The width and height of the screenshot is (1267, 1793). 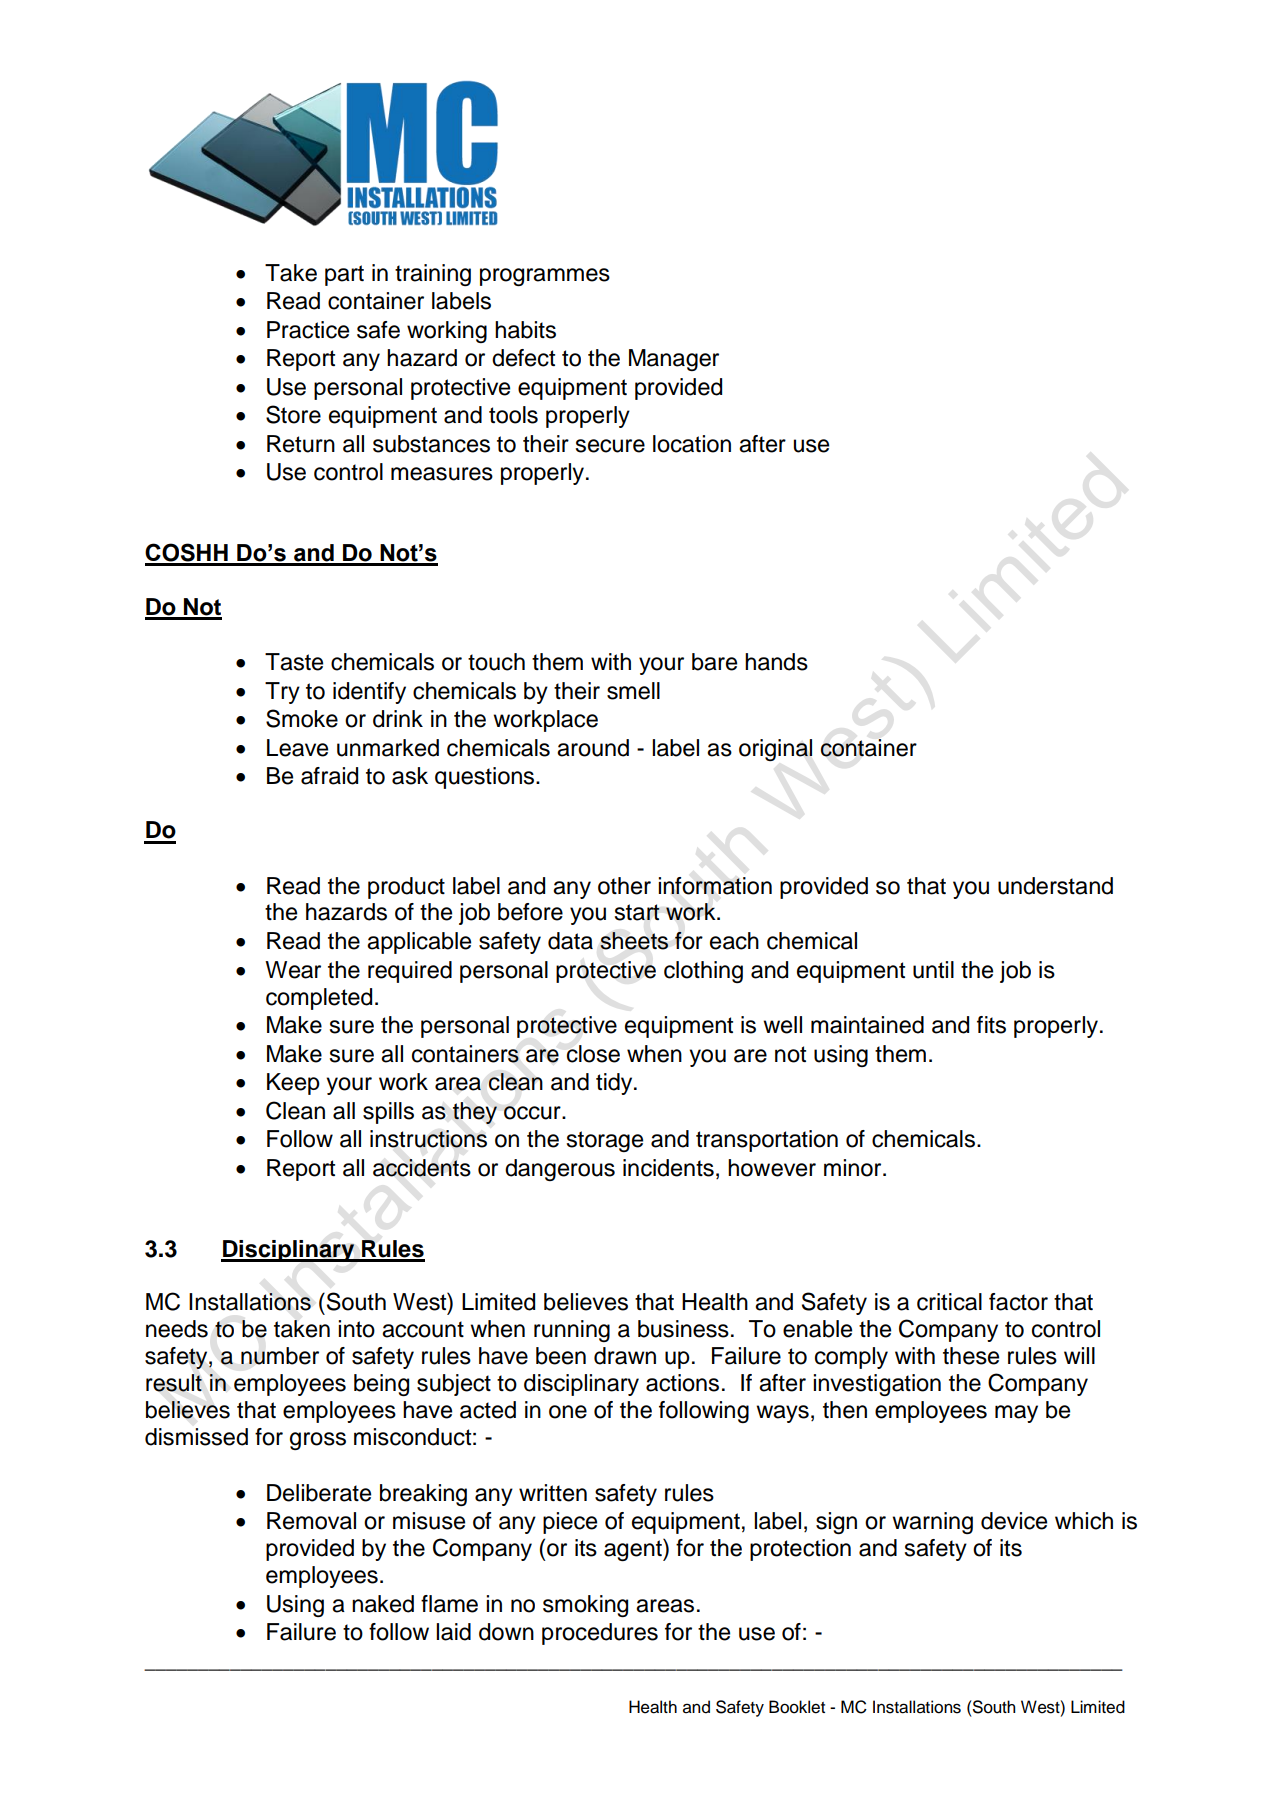 I want to click on Wear, so click(x=293, y=970).
